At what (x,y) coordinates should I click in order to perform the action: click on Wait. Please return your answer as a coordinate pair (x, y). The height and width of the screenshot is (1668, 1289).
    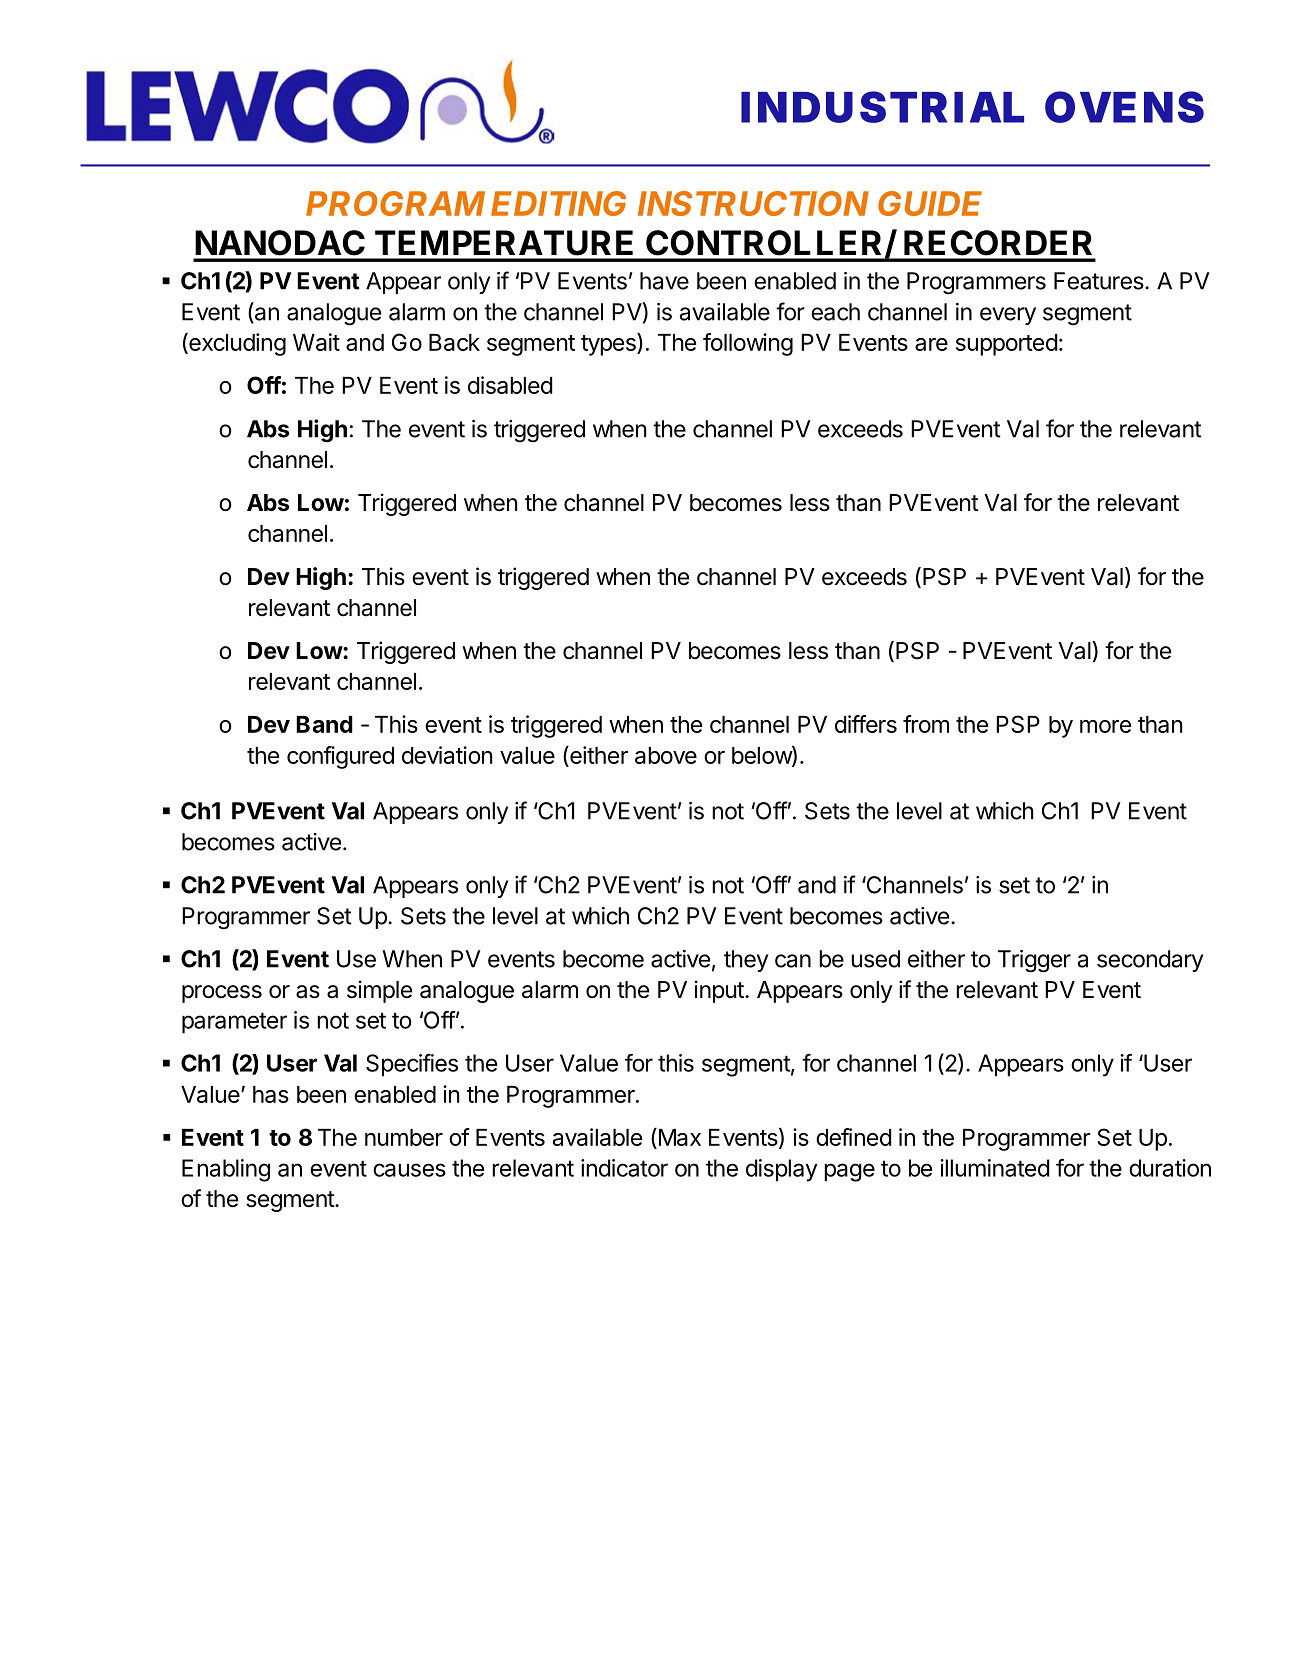
    Looking at the image, I should click on (316, 342).
